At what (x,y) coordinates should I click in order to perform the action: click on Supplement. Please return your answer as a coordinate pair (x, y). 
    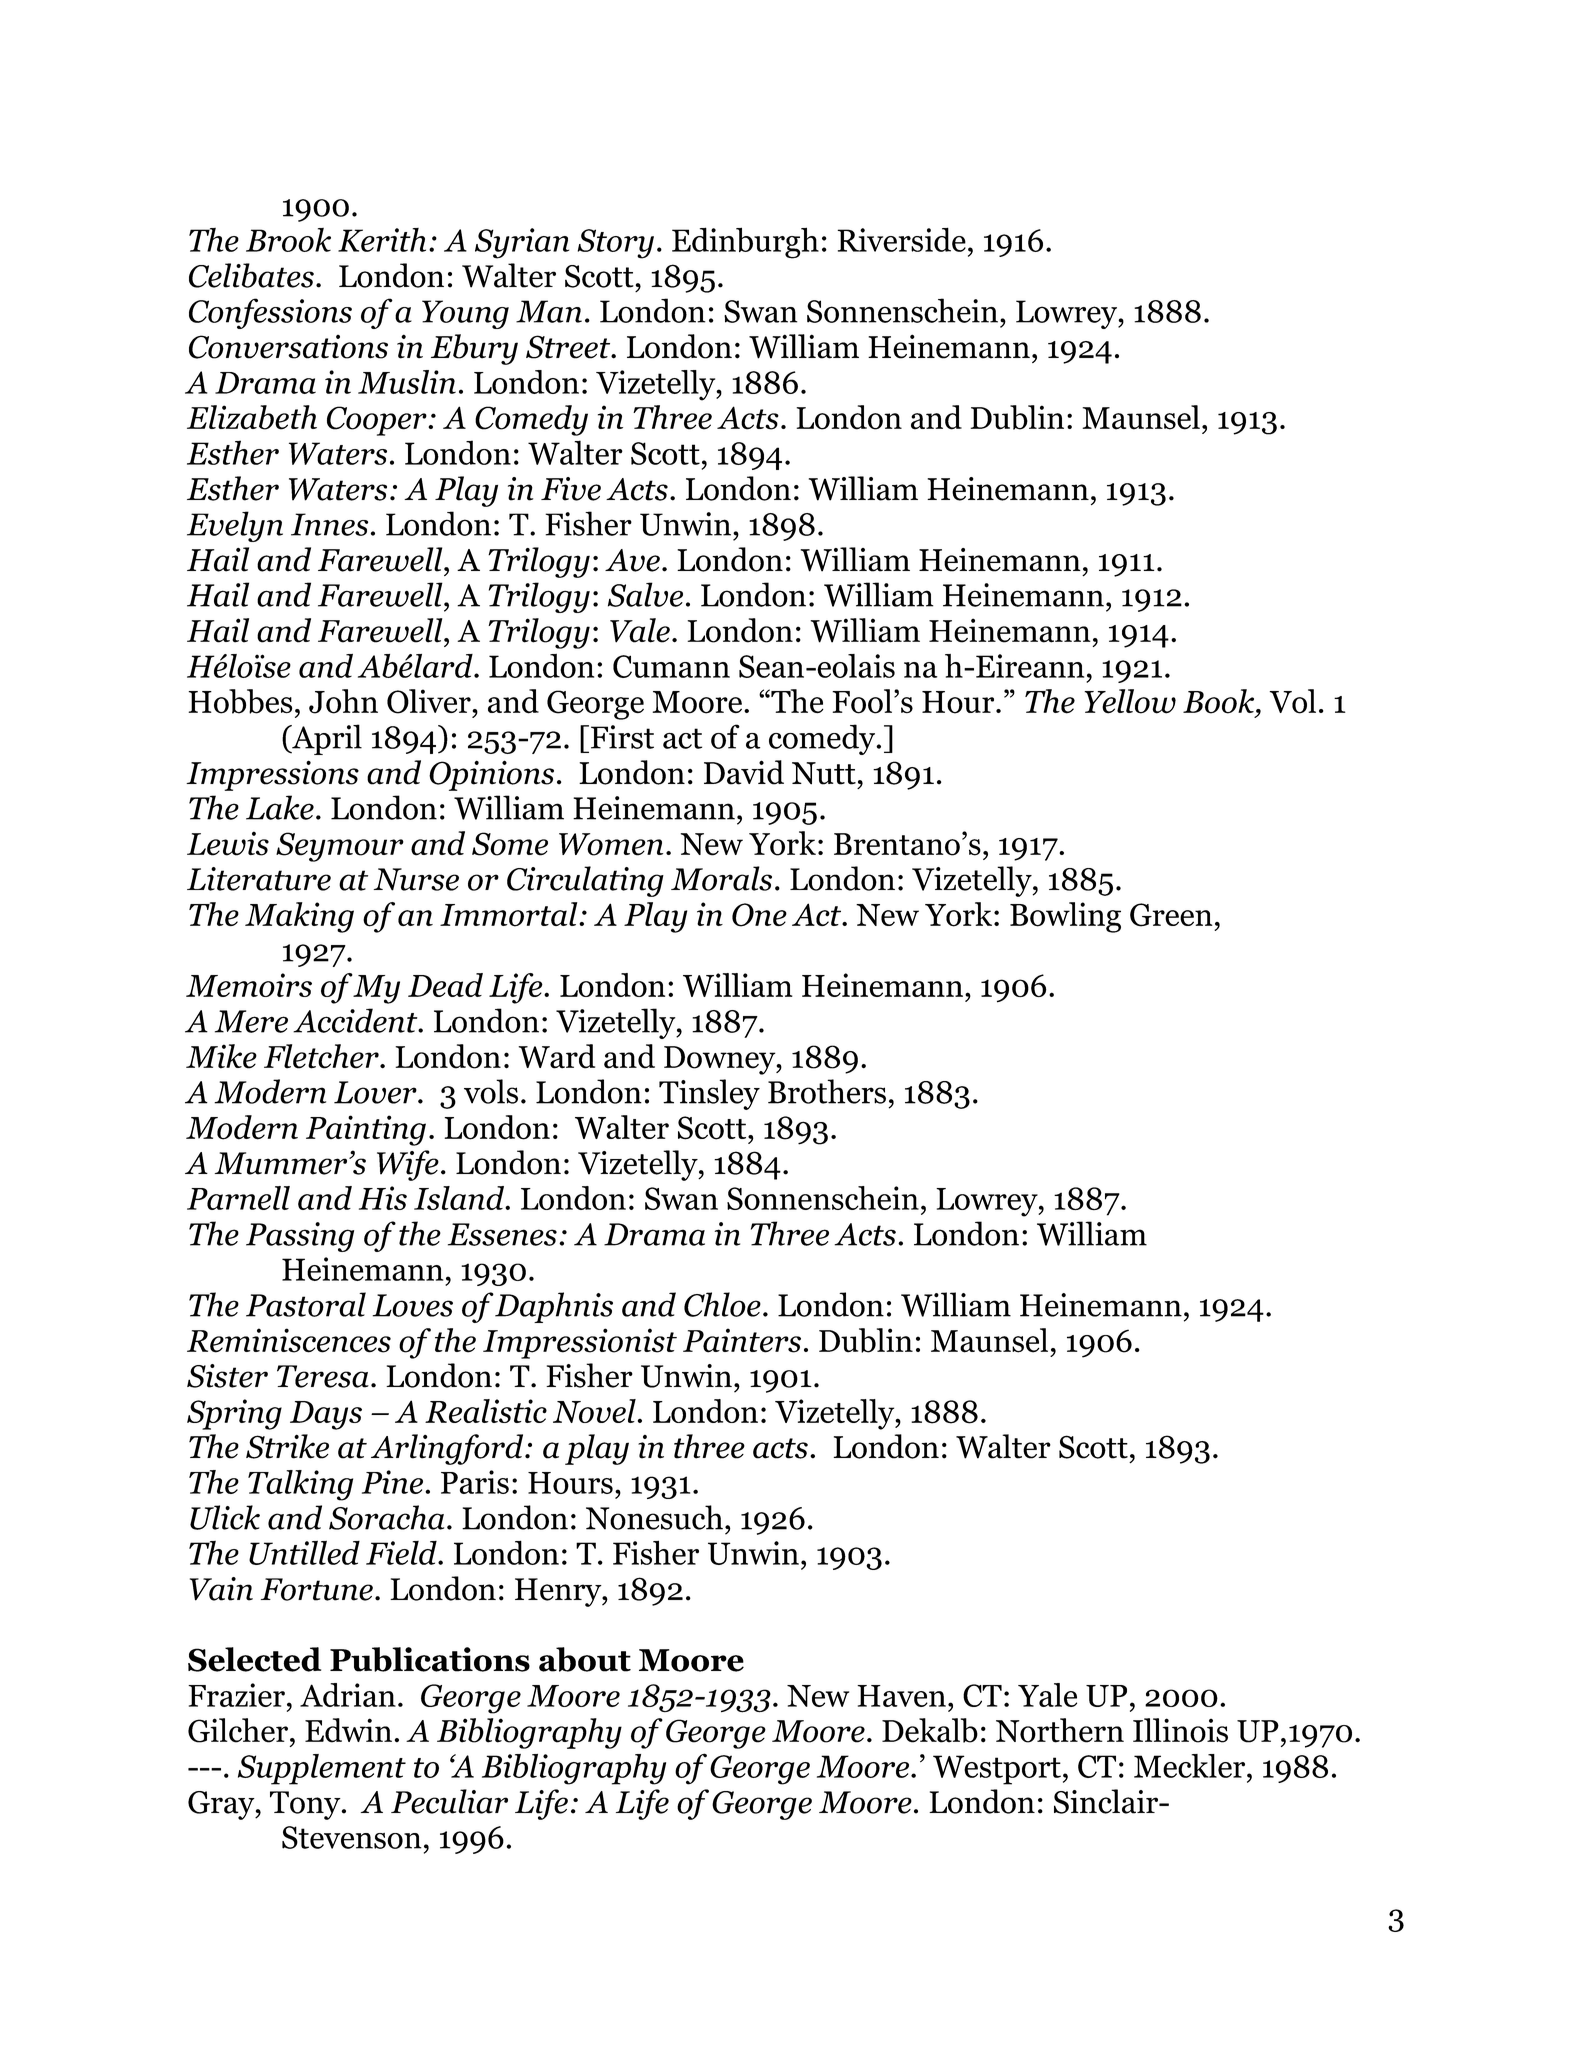
    Looking at the image, I should click on (322, 1769).
